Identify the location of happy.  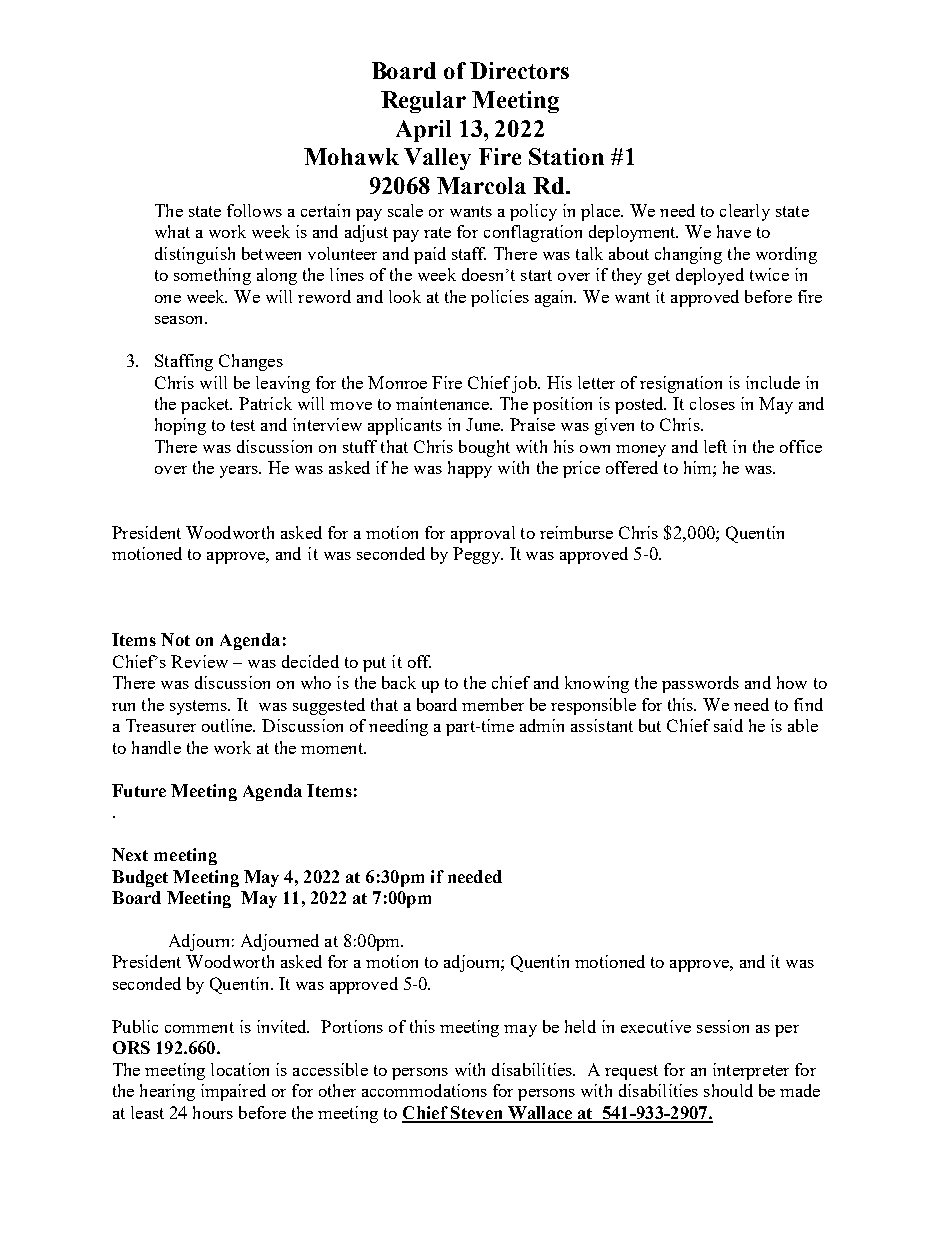
(470, 469).
